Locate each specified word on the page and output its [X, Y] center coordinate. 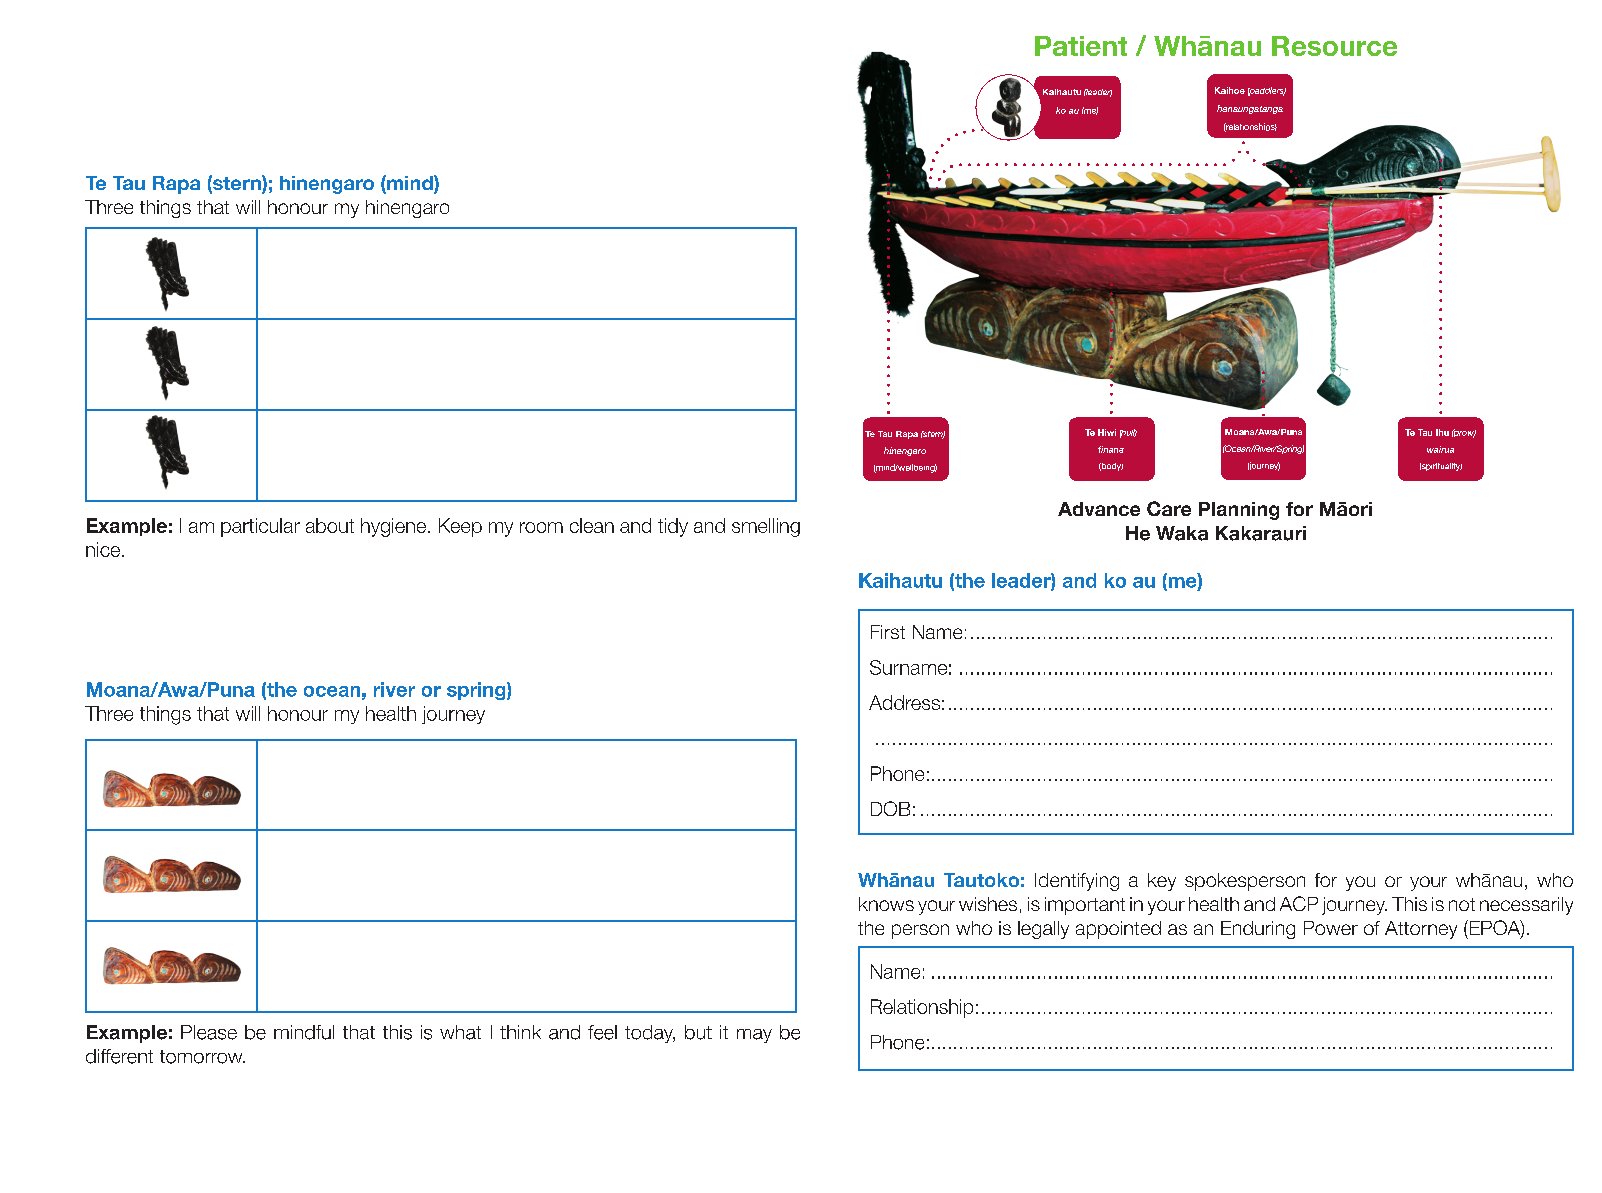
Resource [1334, 46]
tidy [673, 527]
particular [260, 527]
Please [209, 1032]
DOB [890, 808]
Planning [1239, 511]
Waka [1182, 533]
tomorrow [202, 1057]
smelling [766, 527]
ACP [1299, 903]
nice [103, 549]
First [888, 632]
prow [1464, 433]
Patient [1081, 46]
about [330, 525]
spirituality [1441, 467]
